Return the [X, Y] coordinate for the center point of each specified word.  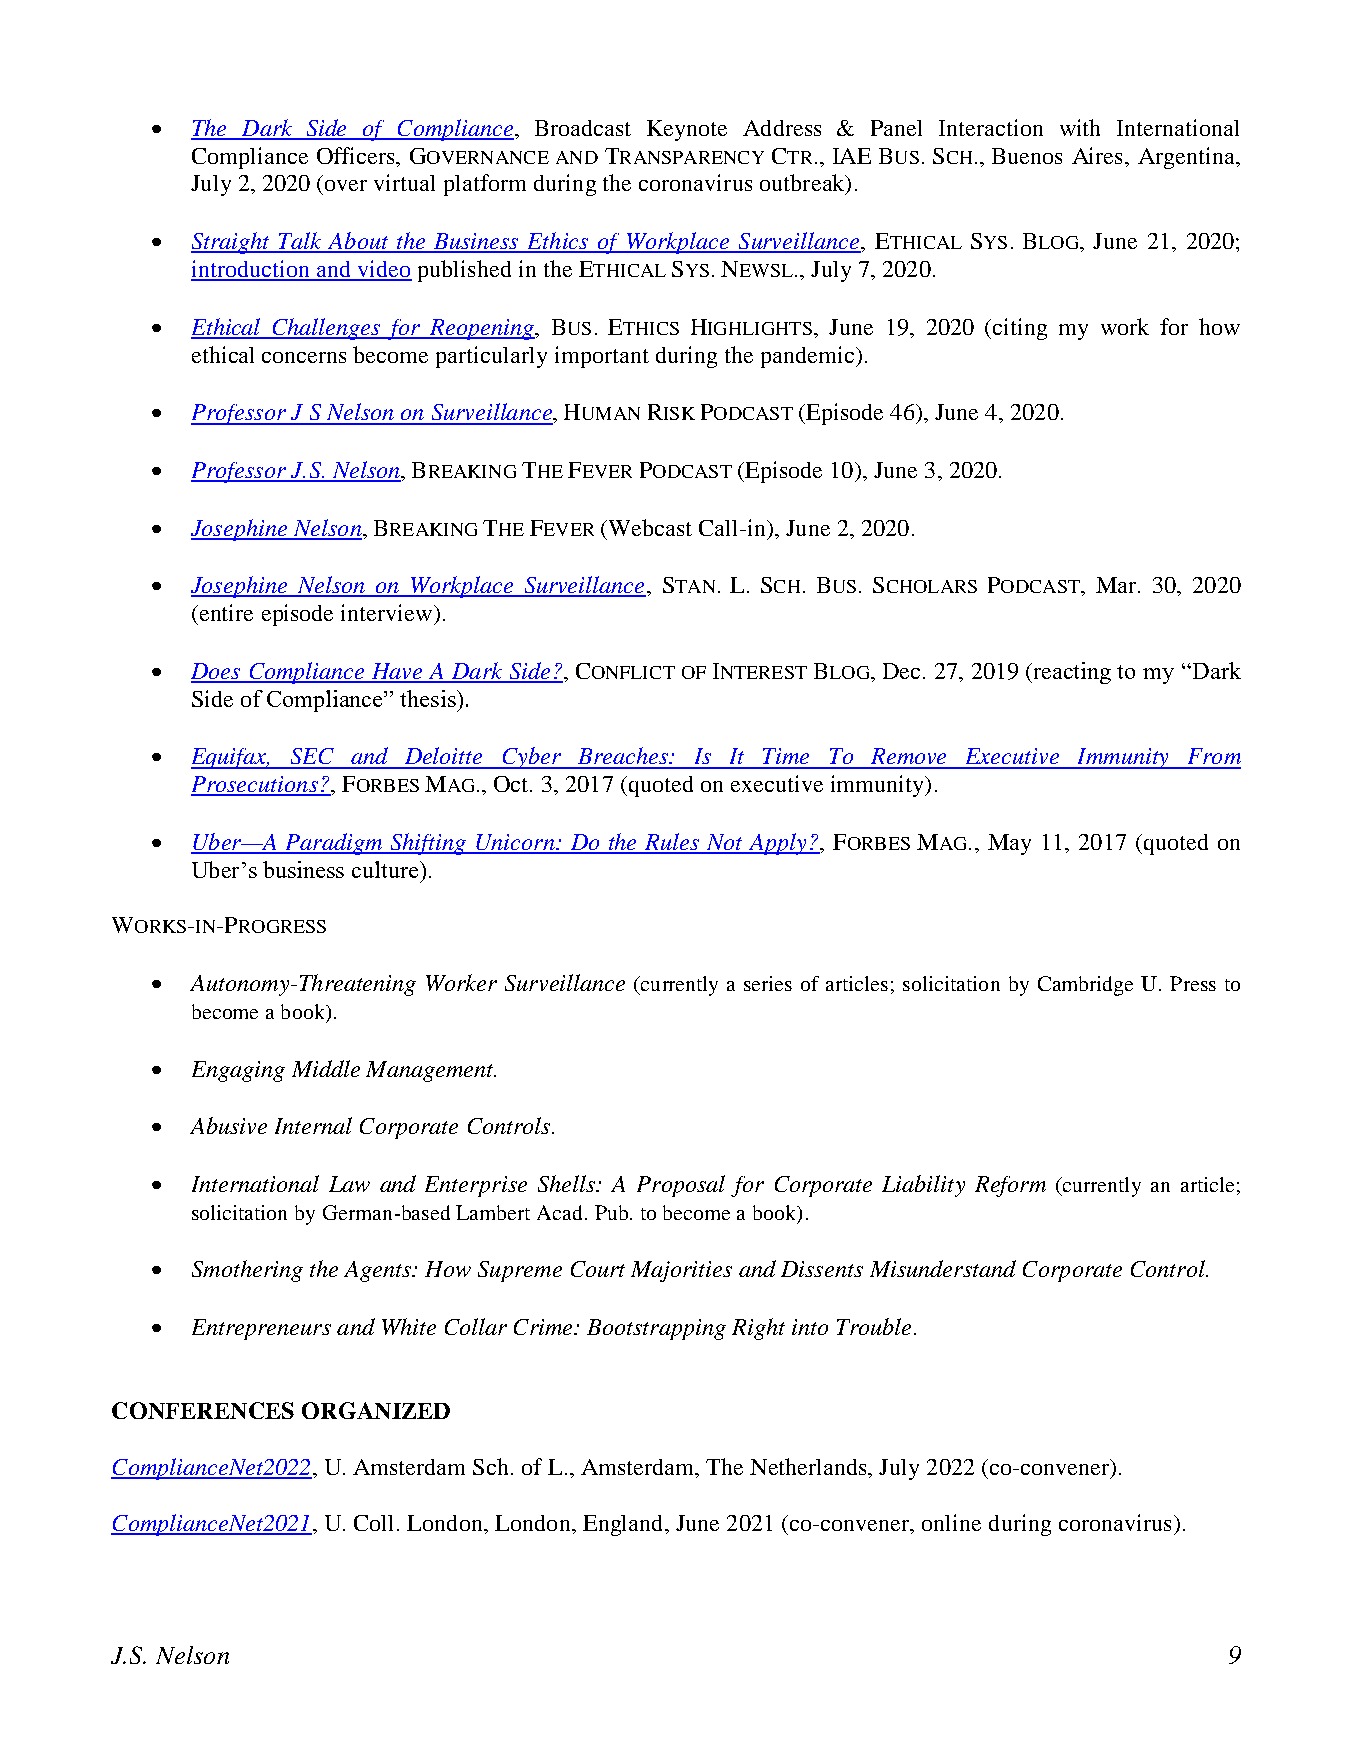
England [624, 1525]
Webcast [649, 527]
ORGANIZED [376, 1410]
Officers [357, 155]
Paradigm [334, 844]
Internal [313, 1125]
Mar [1117, 585]
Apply [778, 844]
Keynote [687, 130]
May [1009, 844]
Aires [1099, 155]
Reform [1010, 1186]
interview [388, 612]
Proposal [681, 1186]
